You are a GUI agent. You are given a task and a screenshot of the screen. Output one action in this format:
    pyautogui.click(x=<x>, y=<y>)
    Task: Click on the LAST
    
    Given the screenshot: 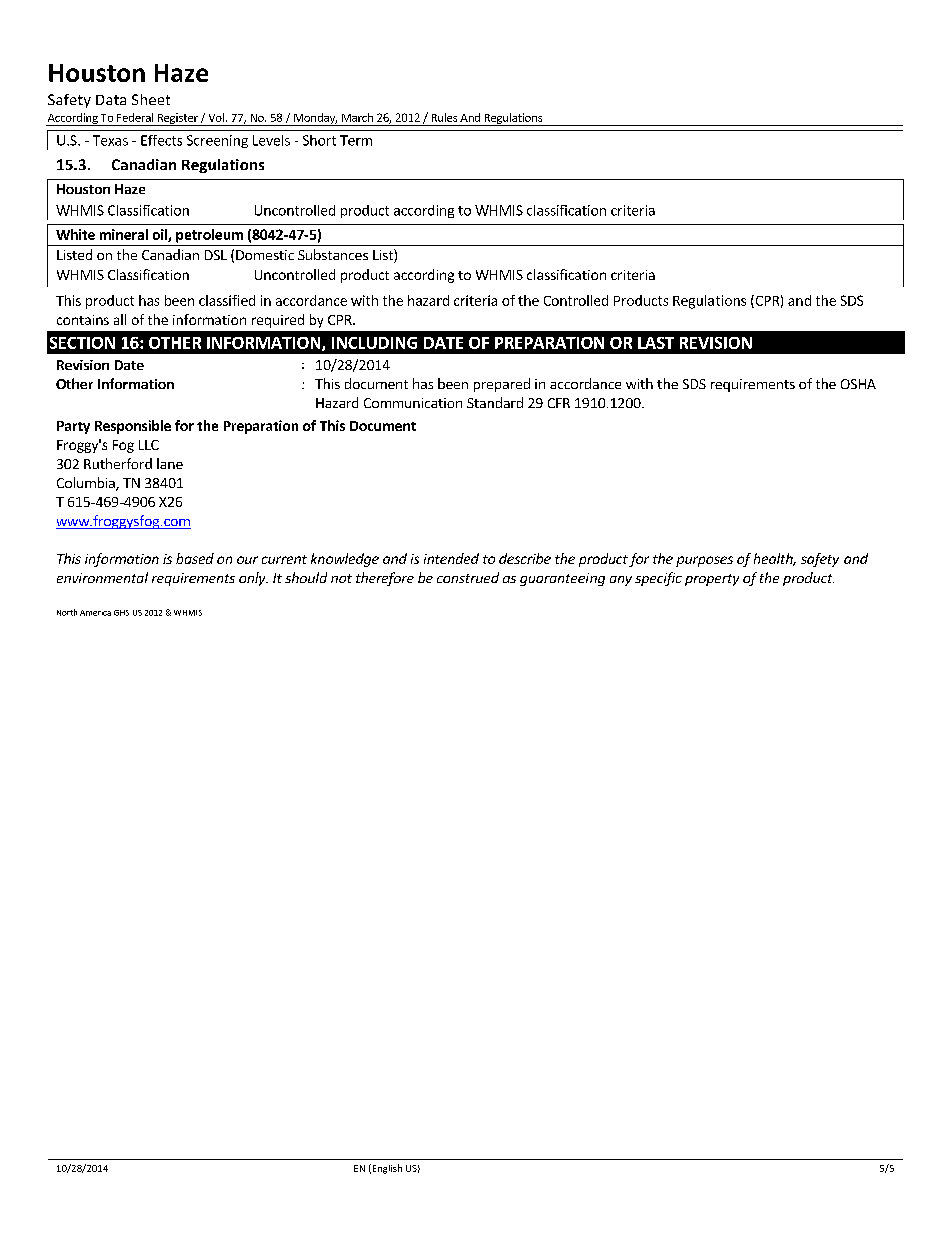 What is the action you would take?
    pyautogui.click(x=656, y=343)
